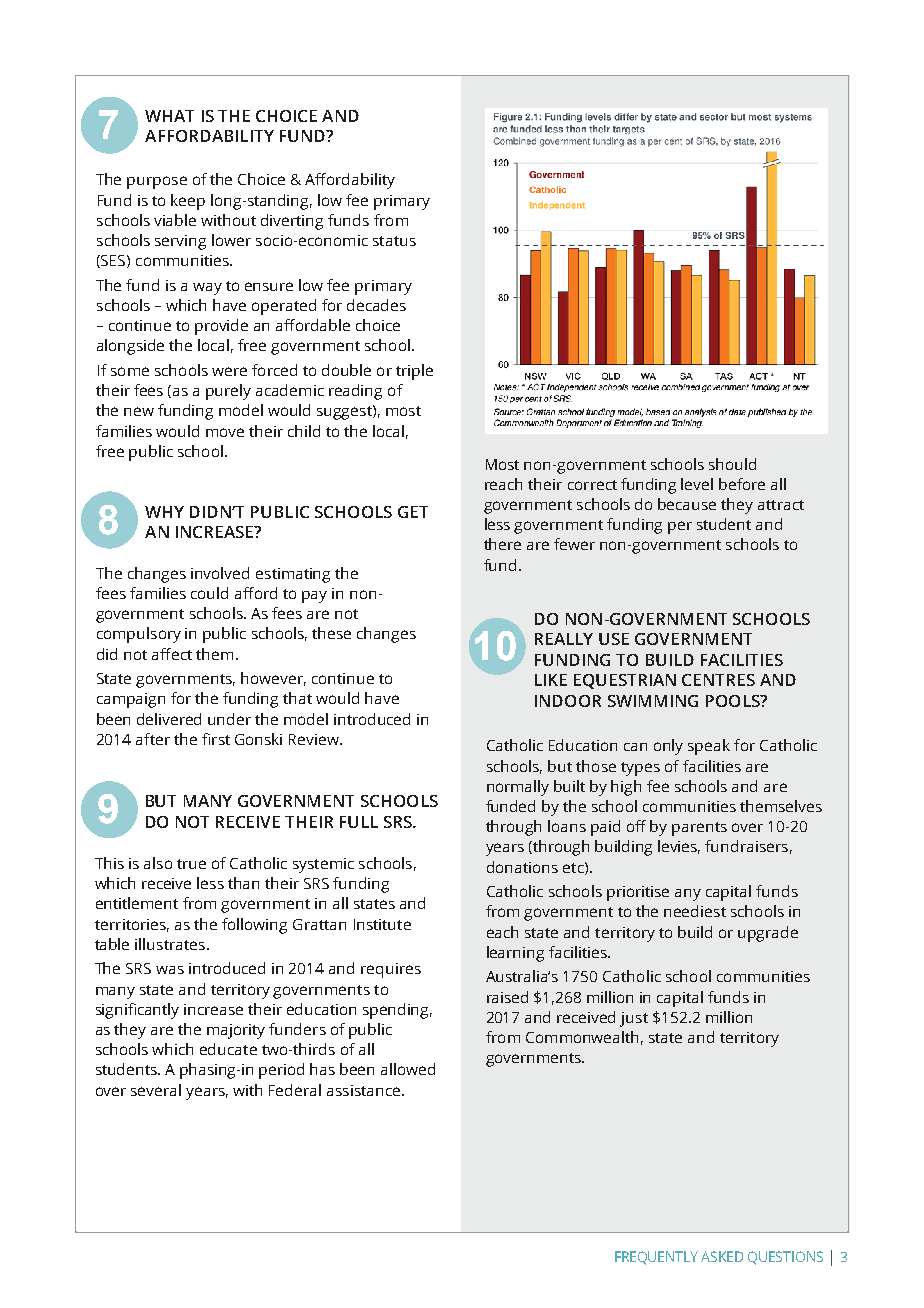  What do you see at coordinates (169, 116) in the page?
I see `WHAT` at bounding box center [169, 116].
